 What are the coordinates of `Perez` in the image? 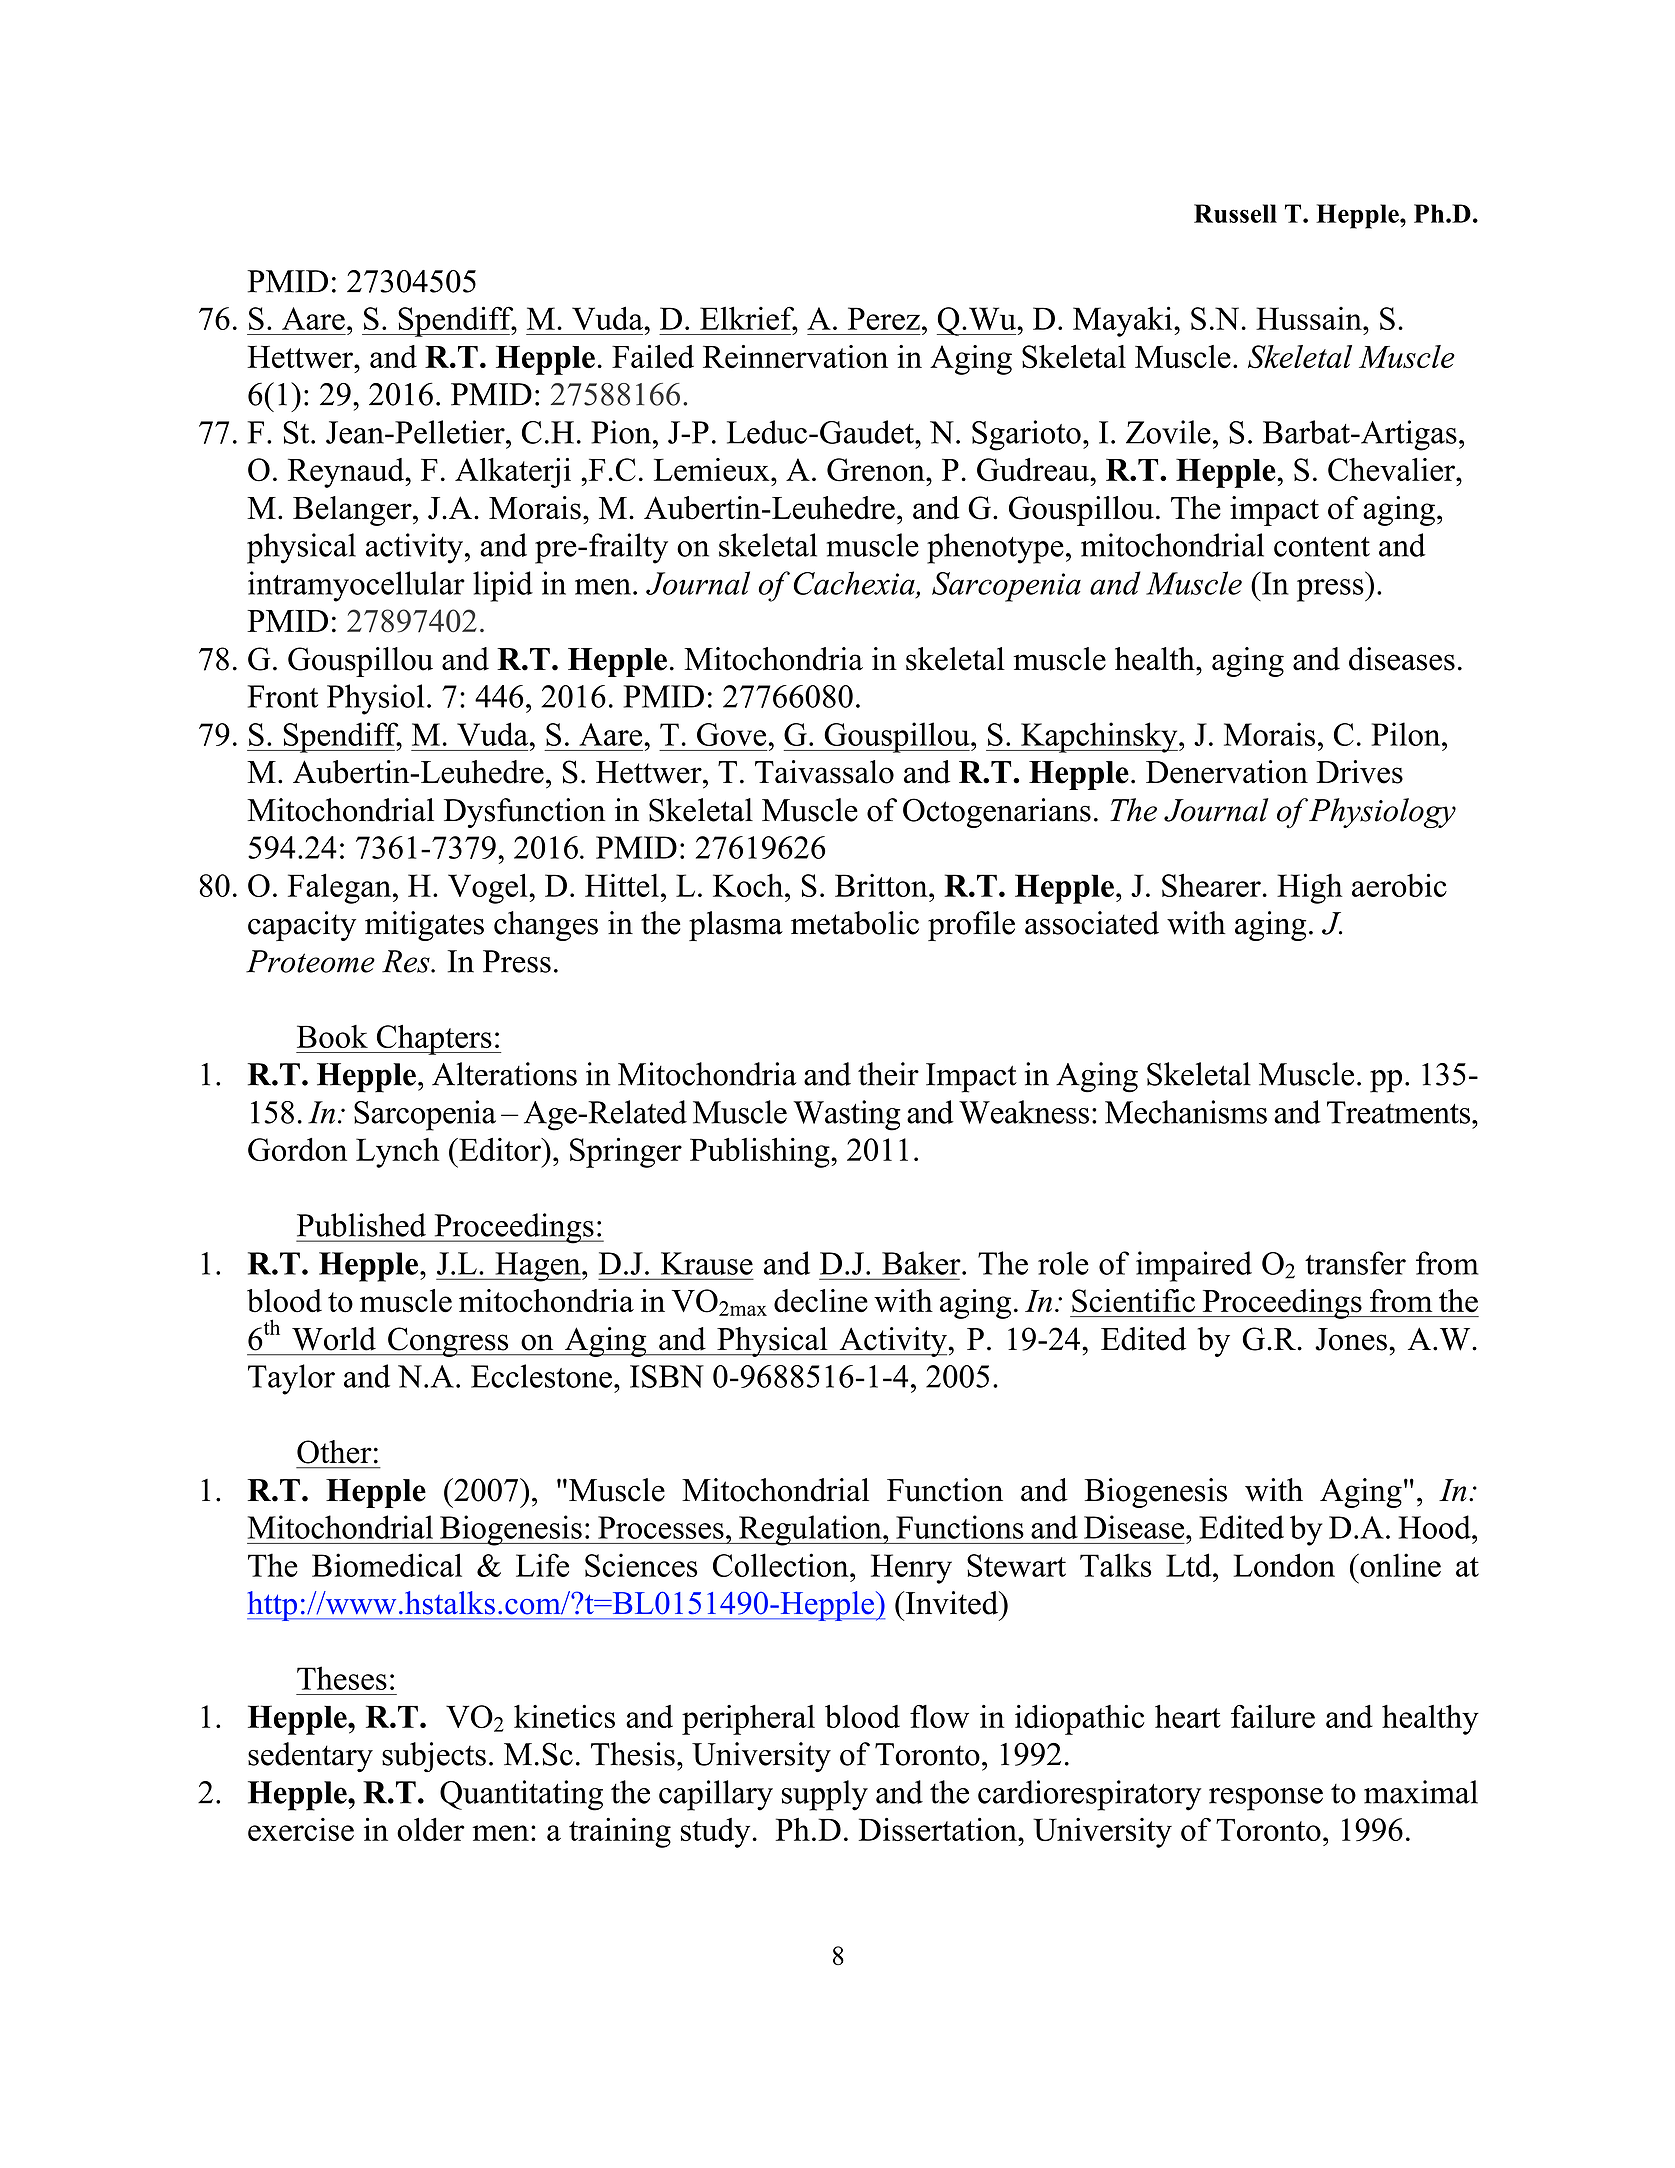 It's located at (884, 318).
